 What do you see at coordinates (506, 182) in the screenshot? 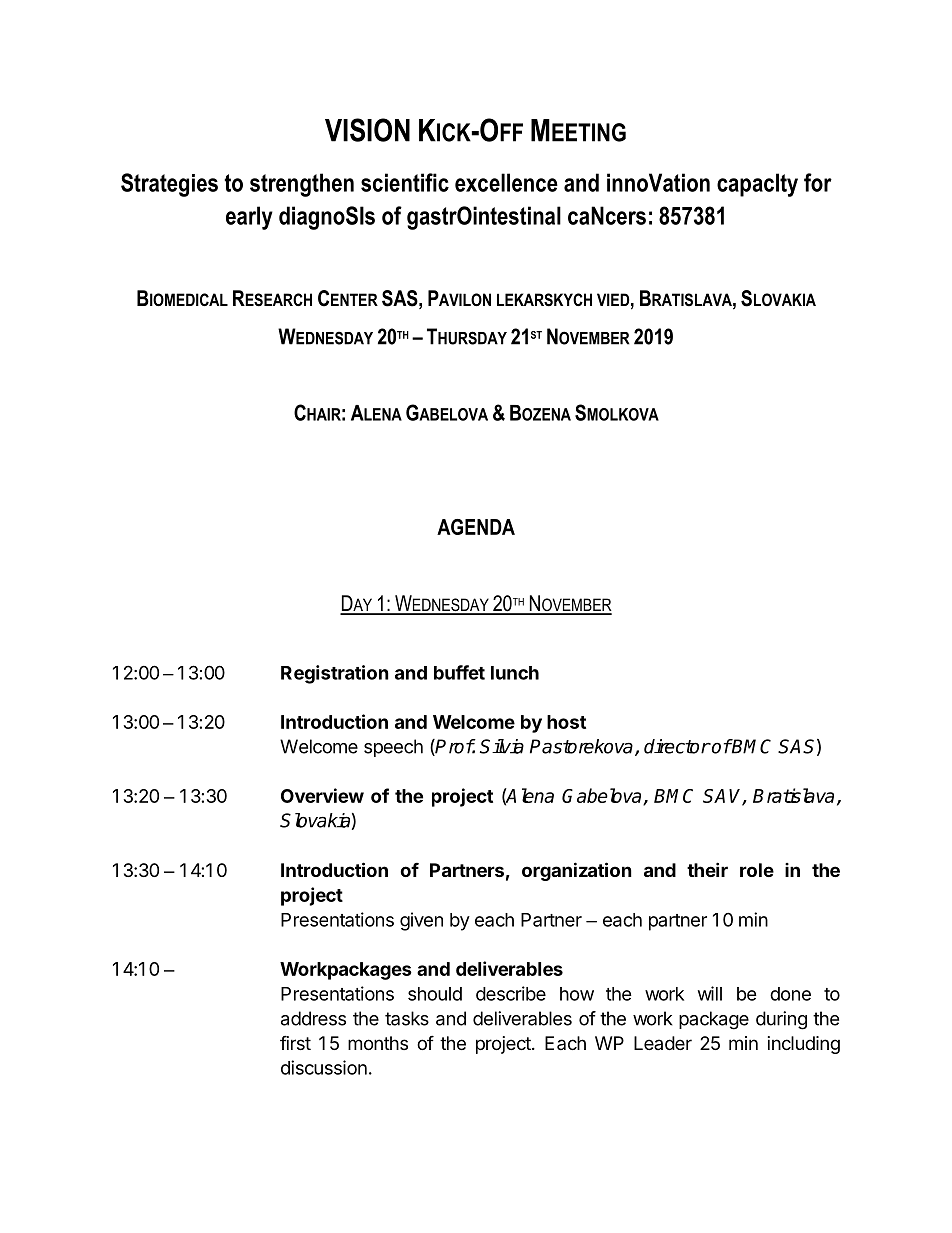
I see `excellence` at bounding box center [506, 182].
